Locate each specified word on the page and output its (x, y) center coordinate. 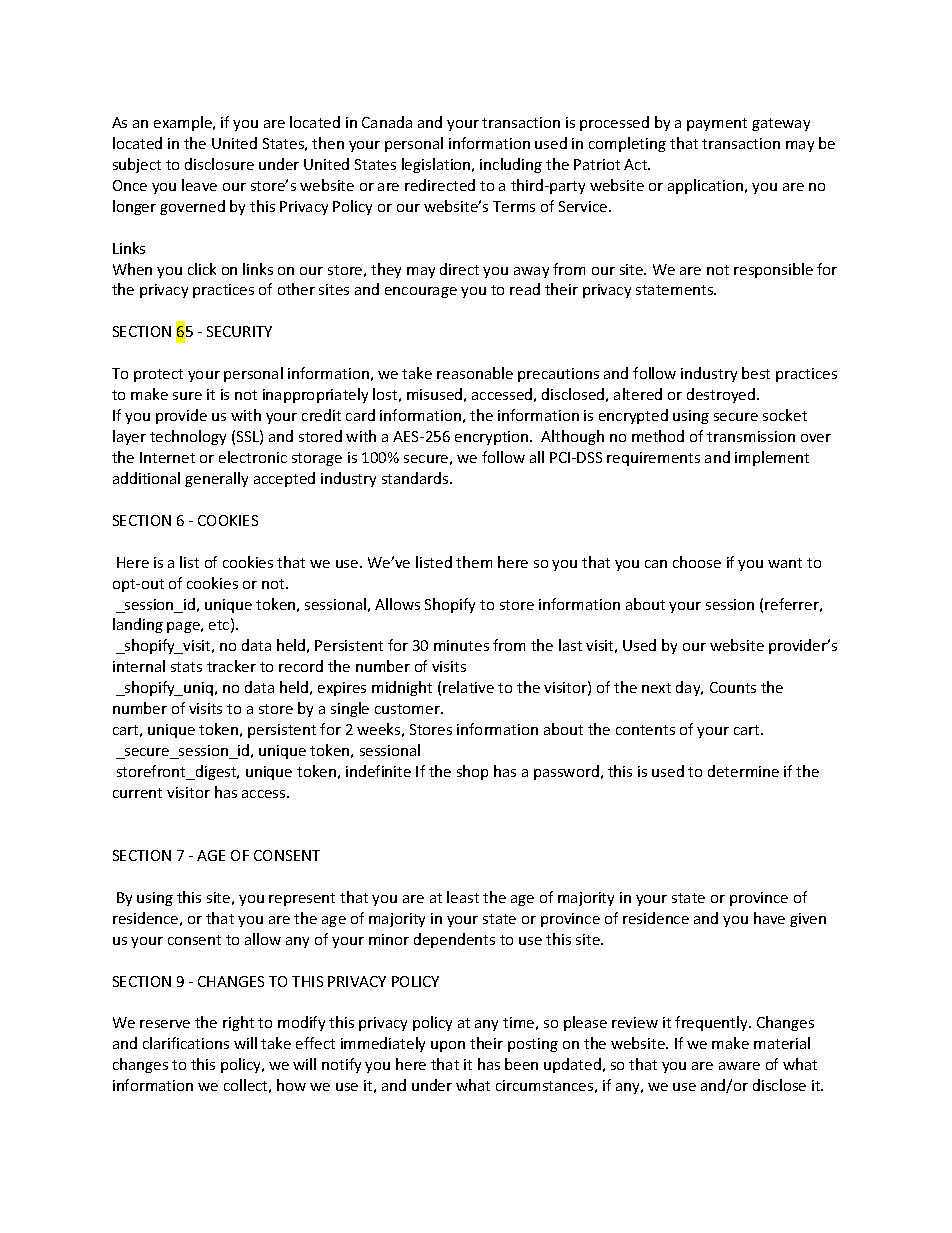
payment (717, 124)
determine (743, 771)
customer (408, 709)
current (137, 793)
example (184, 123)
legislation (437, 165)
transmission (751, 436)
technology (188, 437)
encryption (493, 438)
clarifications (186, 1043)
